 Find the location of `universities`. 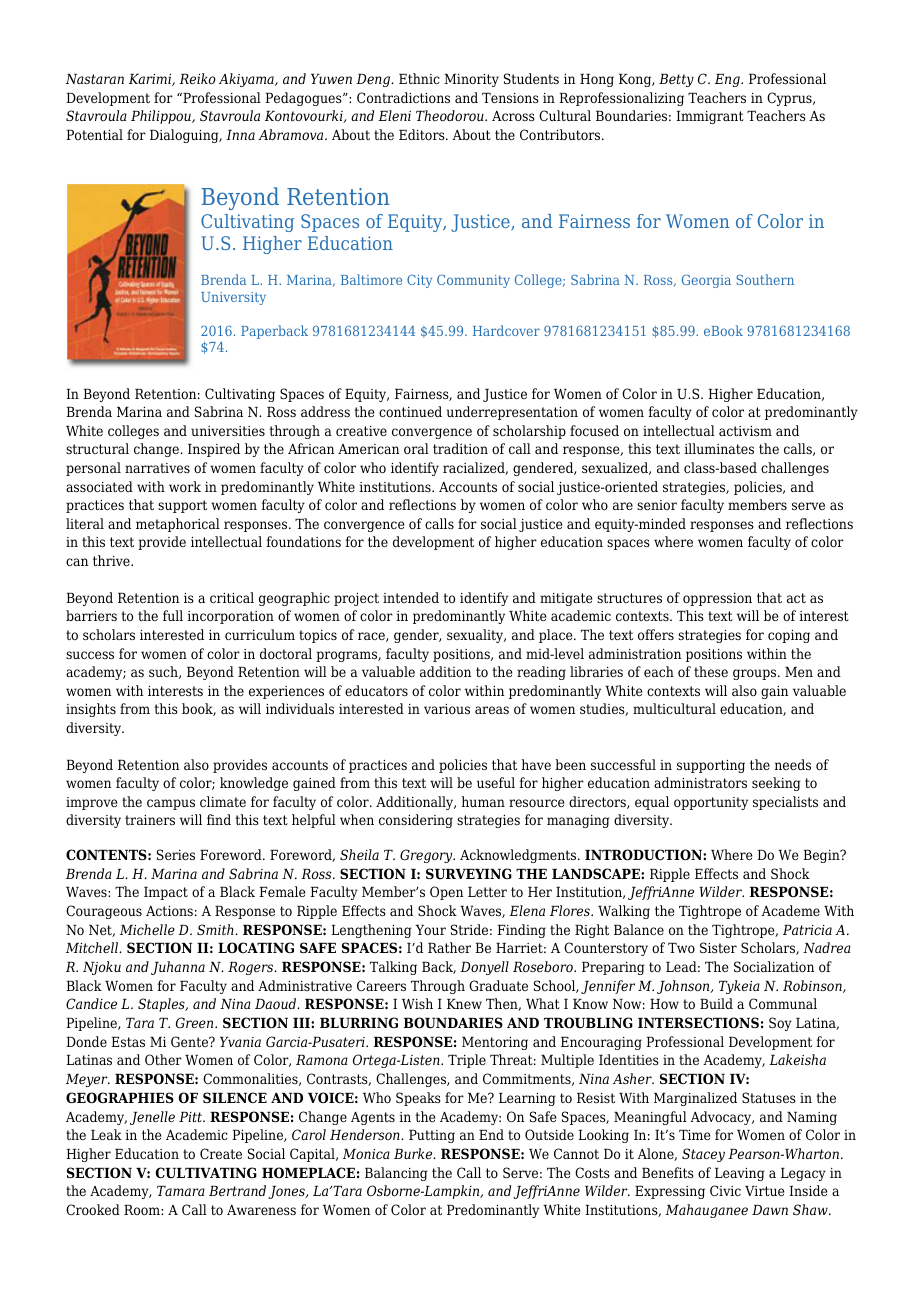

universities is located at coordinates (228, 431).
